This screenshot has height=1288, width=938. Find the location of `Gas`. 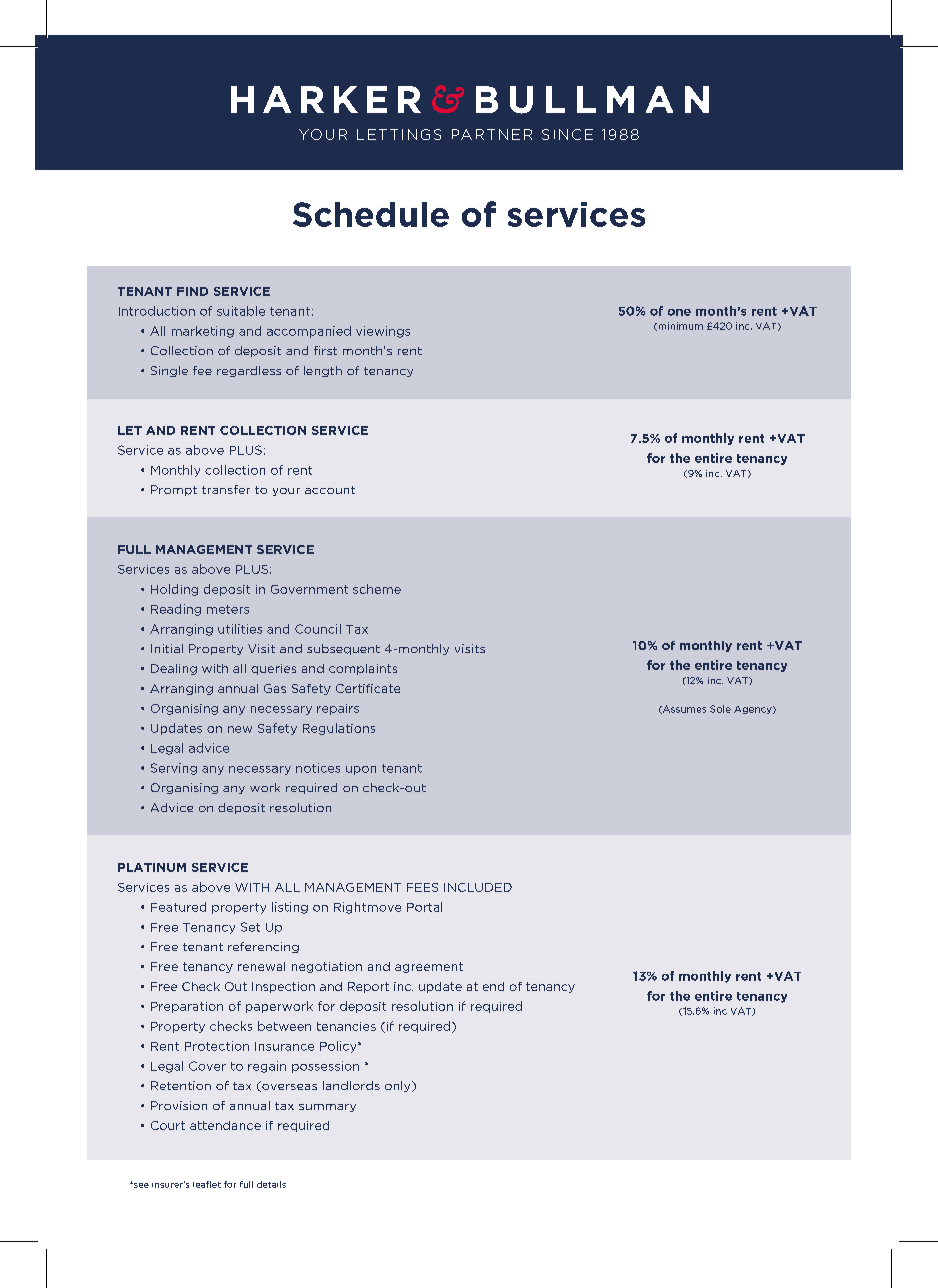

Gas is located at coordinates (275, 688).
